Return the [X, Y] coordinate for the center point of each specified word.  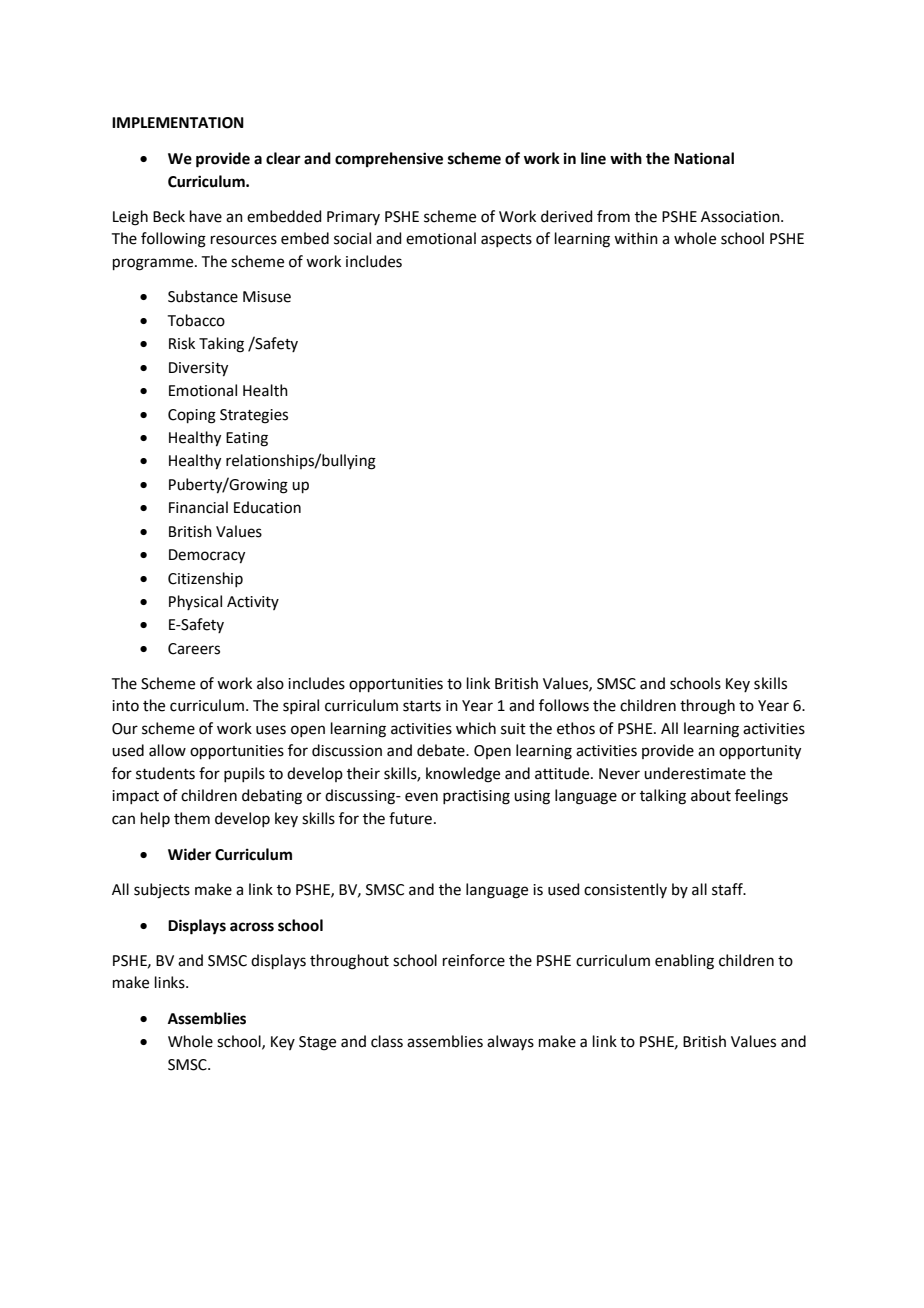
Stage [317, 1043]
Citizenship [205, 579]
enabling [684, 962]
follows [564, 705]
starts [422, 706]
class [387, 1041]
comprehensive [389, 160]
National [704, 158]
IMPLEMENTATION [178, 123]
